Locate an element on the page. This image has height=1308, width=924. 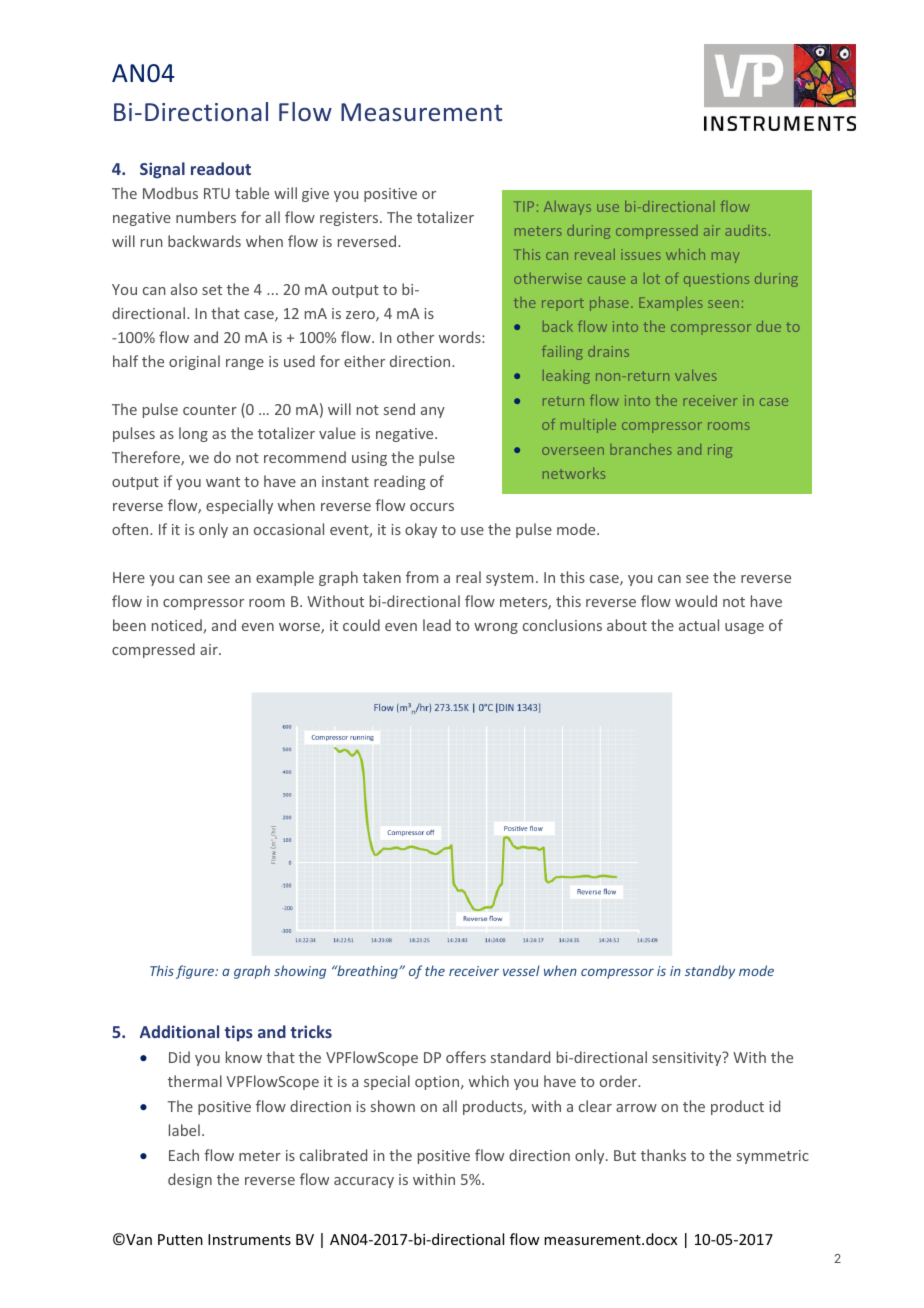
thanks is located at coordinates (663, 1155).
